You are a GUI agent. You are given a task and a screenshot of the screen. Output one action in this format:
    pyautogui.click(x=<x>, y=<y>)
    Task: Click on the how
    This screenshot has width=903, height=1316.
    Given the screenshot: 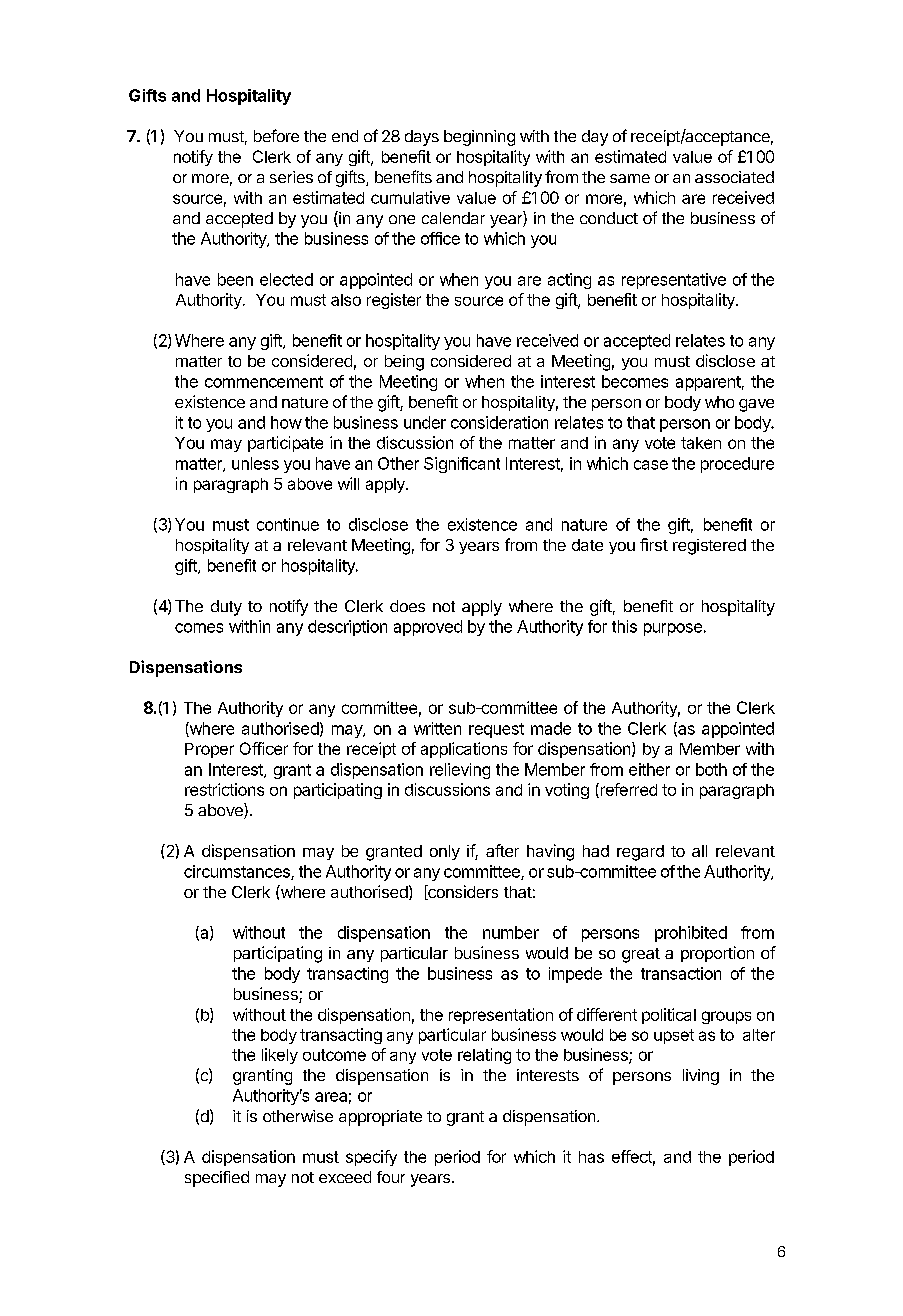 What is the action you would take?
    pyautogui.click(x=286, y=422)
